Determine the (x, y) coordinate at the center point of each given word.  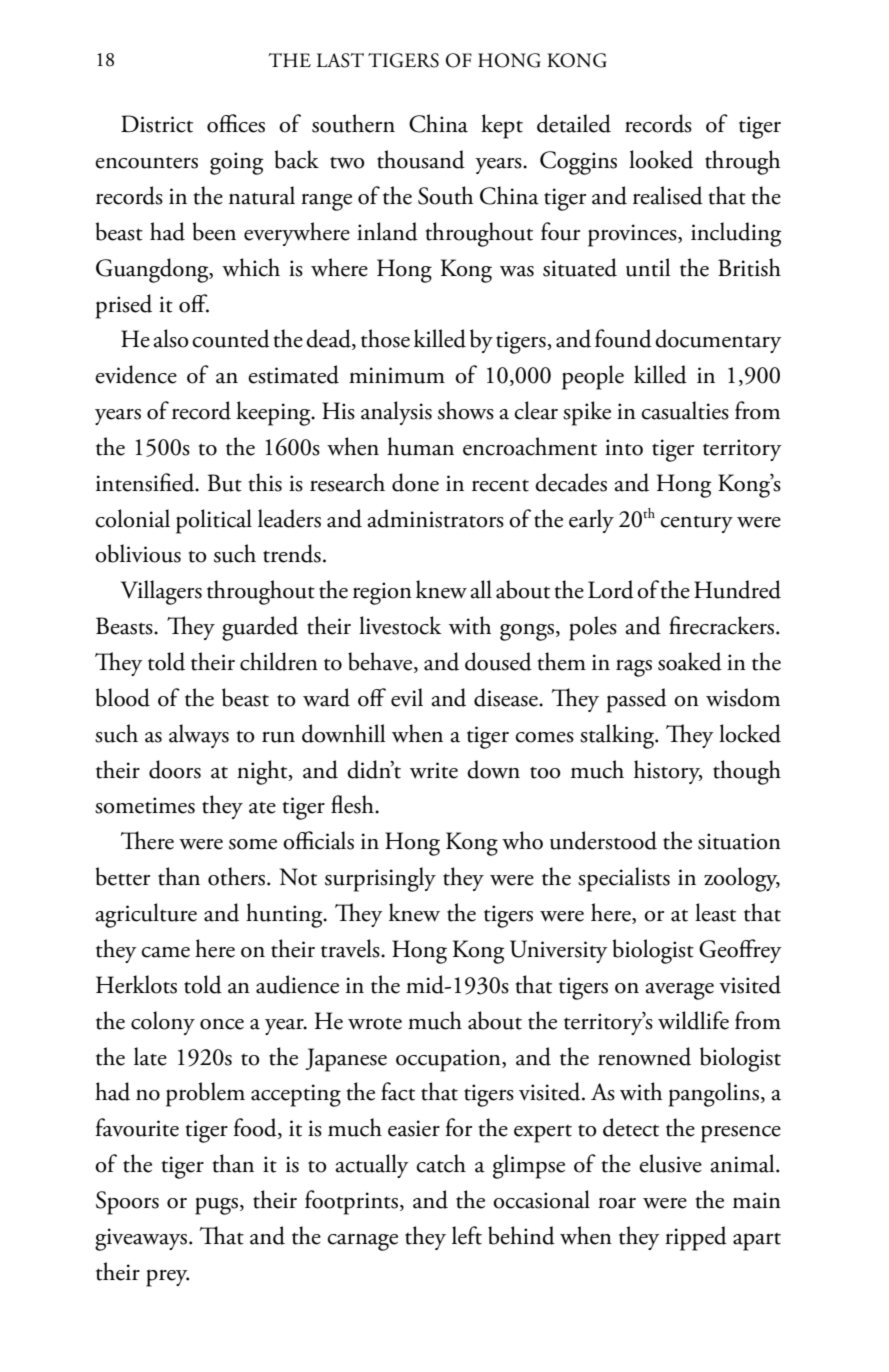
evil (407, 697)
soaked (690, 661)
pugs (216, 1206)
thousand (421, 159)
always (199, 736)
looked (661, 159)
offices (236, 123)
